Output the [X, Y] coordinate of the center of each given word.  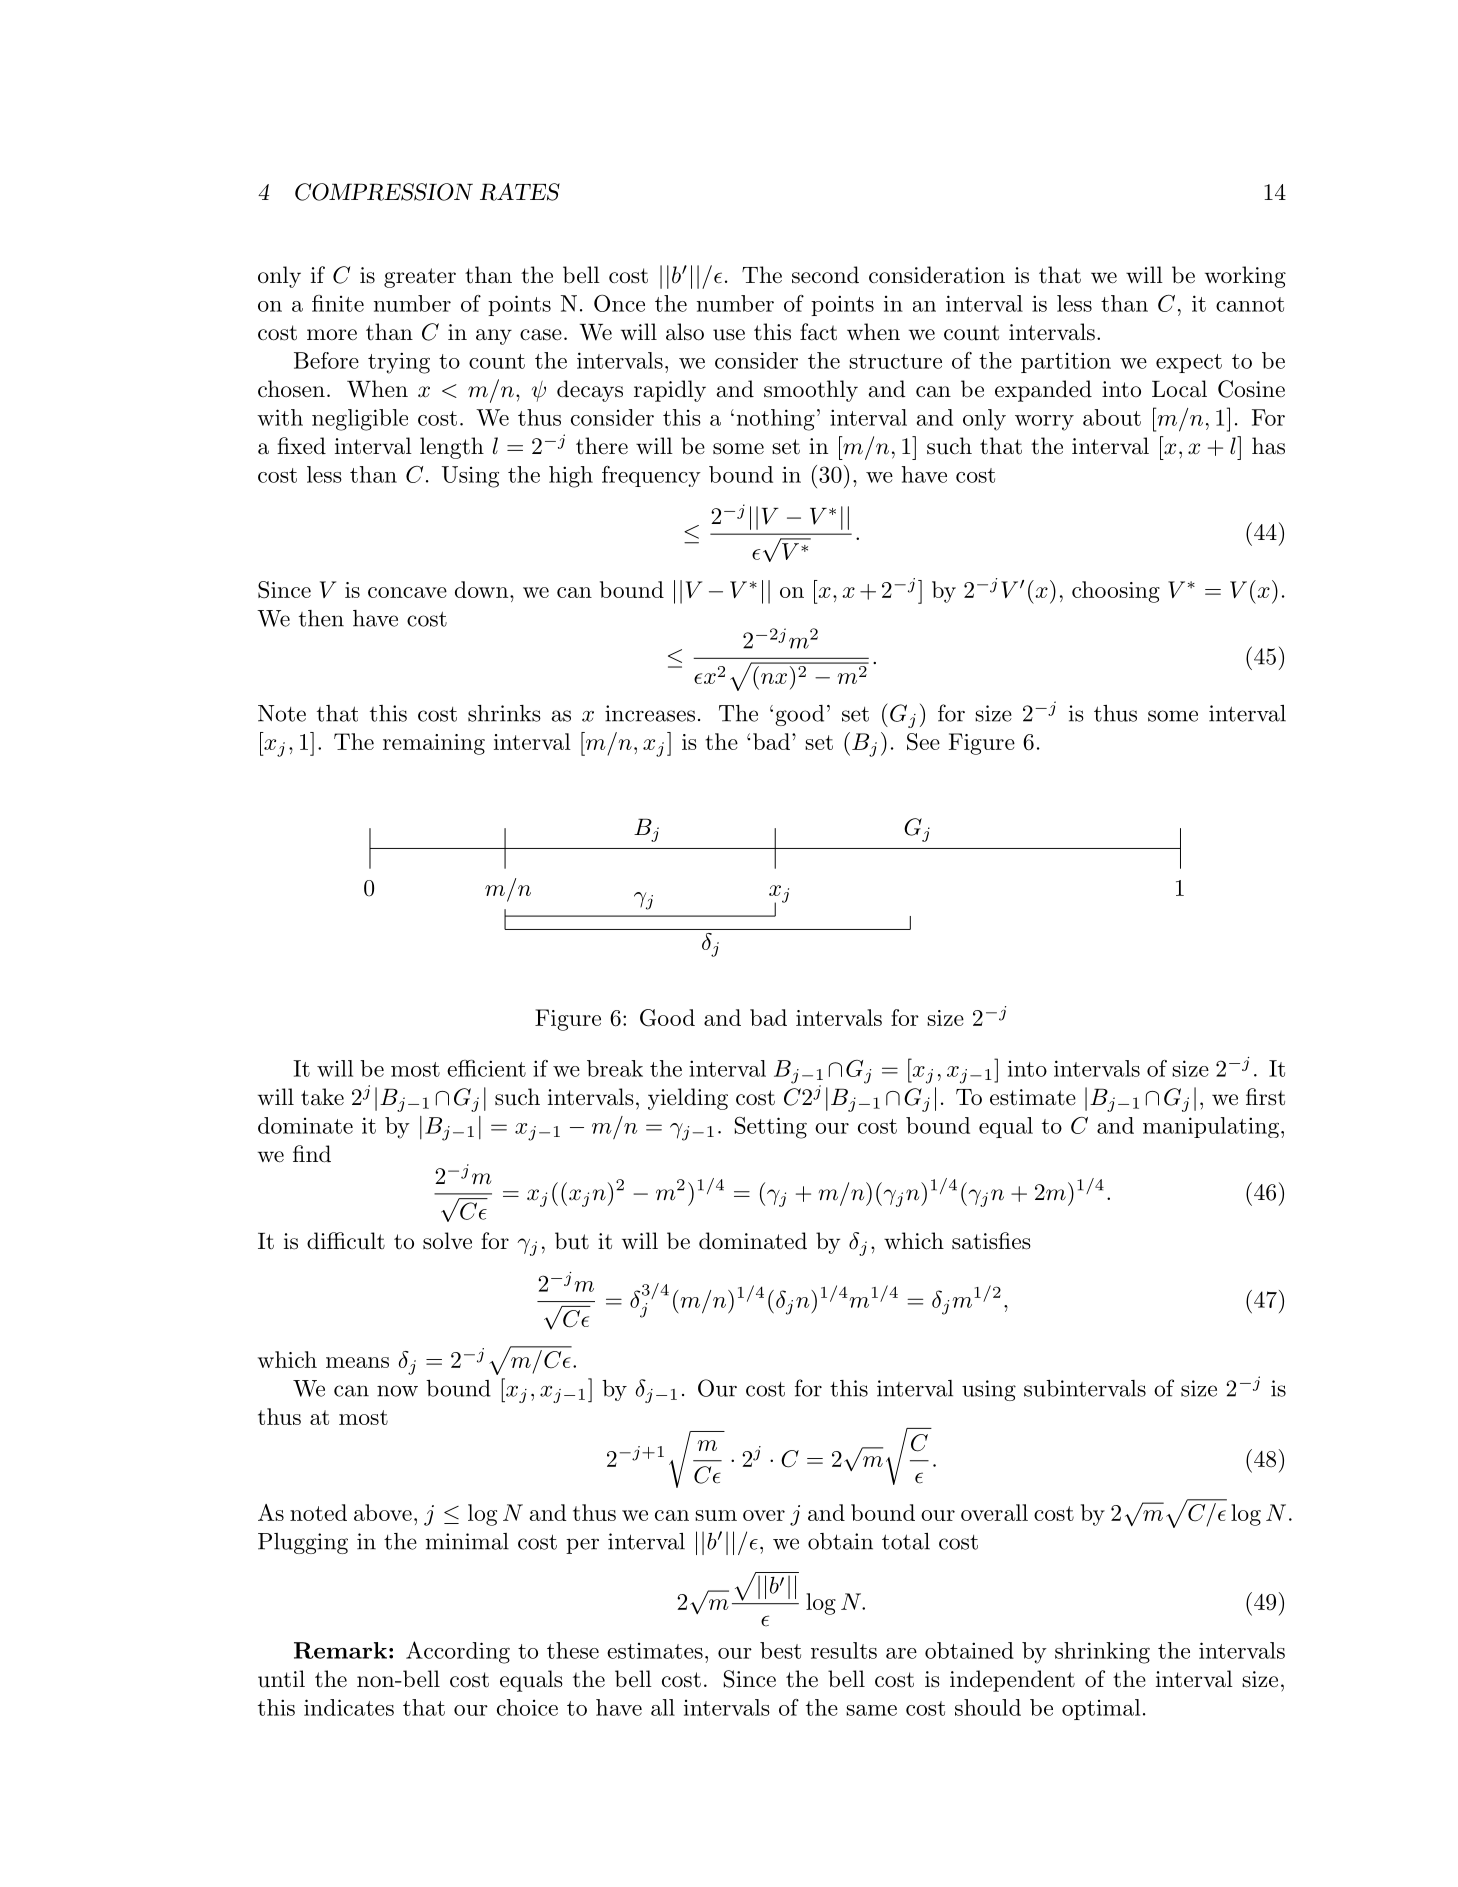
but [572, 1241]
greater [420, 278]
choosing [1116, 592]
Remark [340, 1650]
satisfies [991, 1241]
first [1265, 1097]
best [780, 1650]
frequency [651, 476]
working [1245, 277]
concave [407, 592]
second [825, 275]
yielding [688, 1099]
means [357, 1362]
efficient [486, 1068]
